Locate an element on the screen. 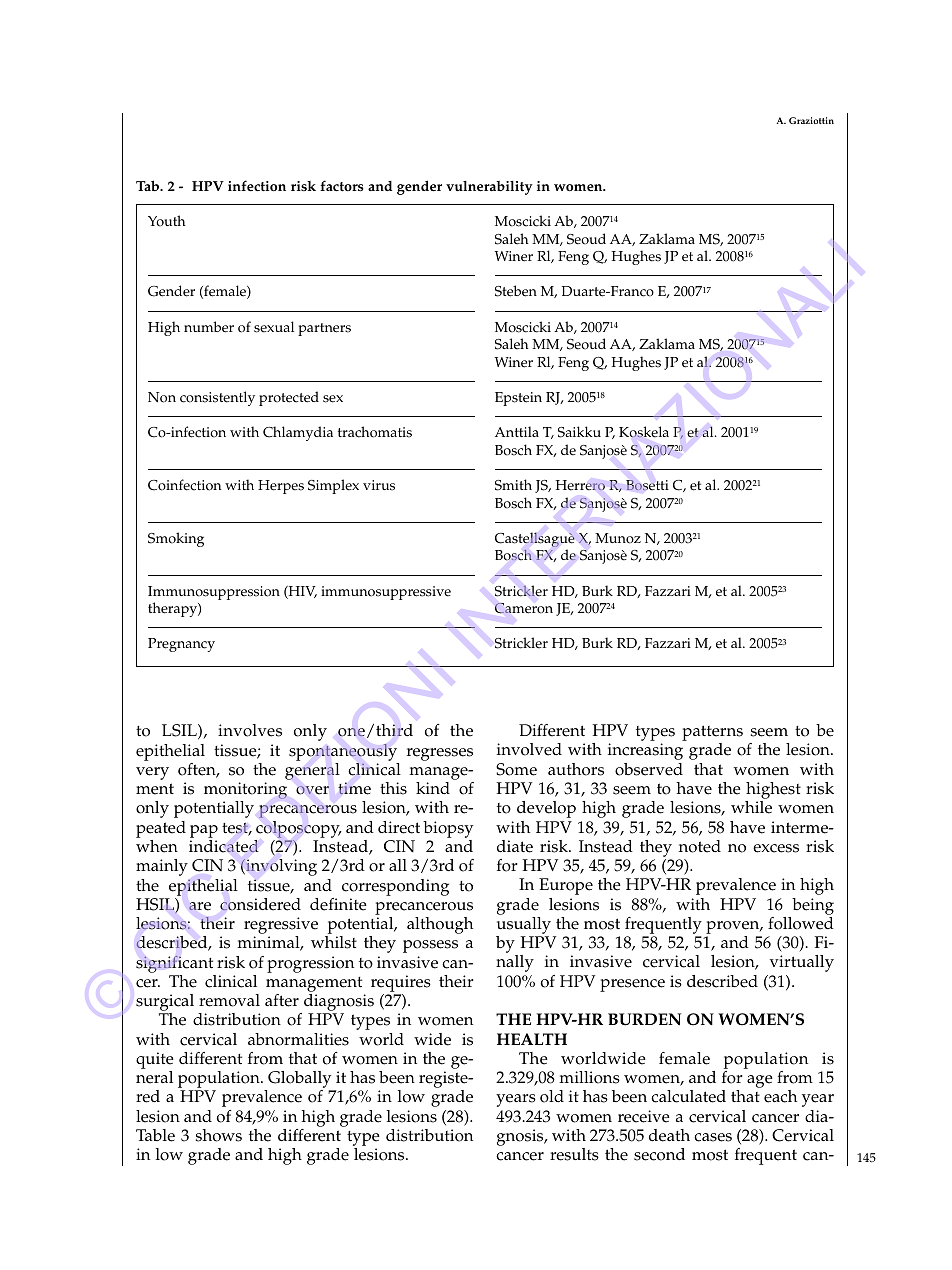 This screenshot has height=1270, width=952. shows is located at coordinates (218, 1135).
